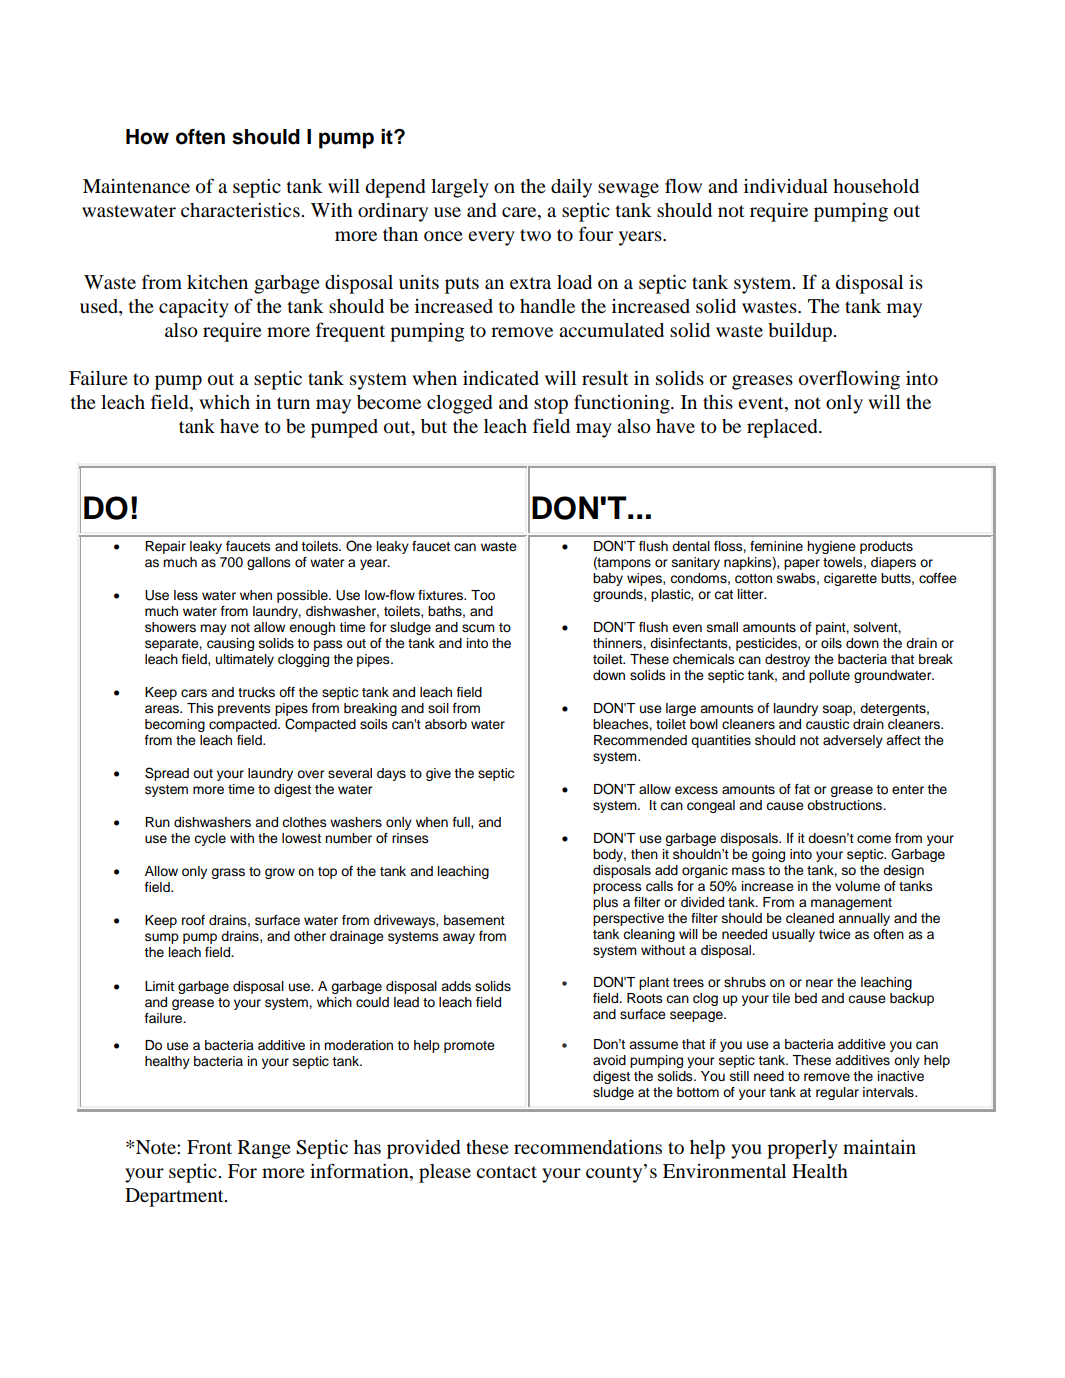 The image size is (1065, 1378). What do you see at coordinates (802, 1149) in the page?
I see `properly` at bounding box center [802, 1149].
